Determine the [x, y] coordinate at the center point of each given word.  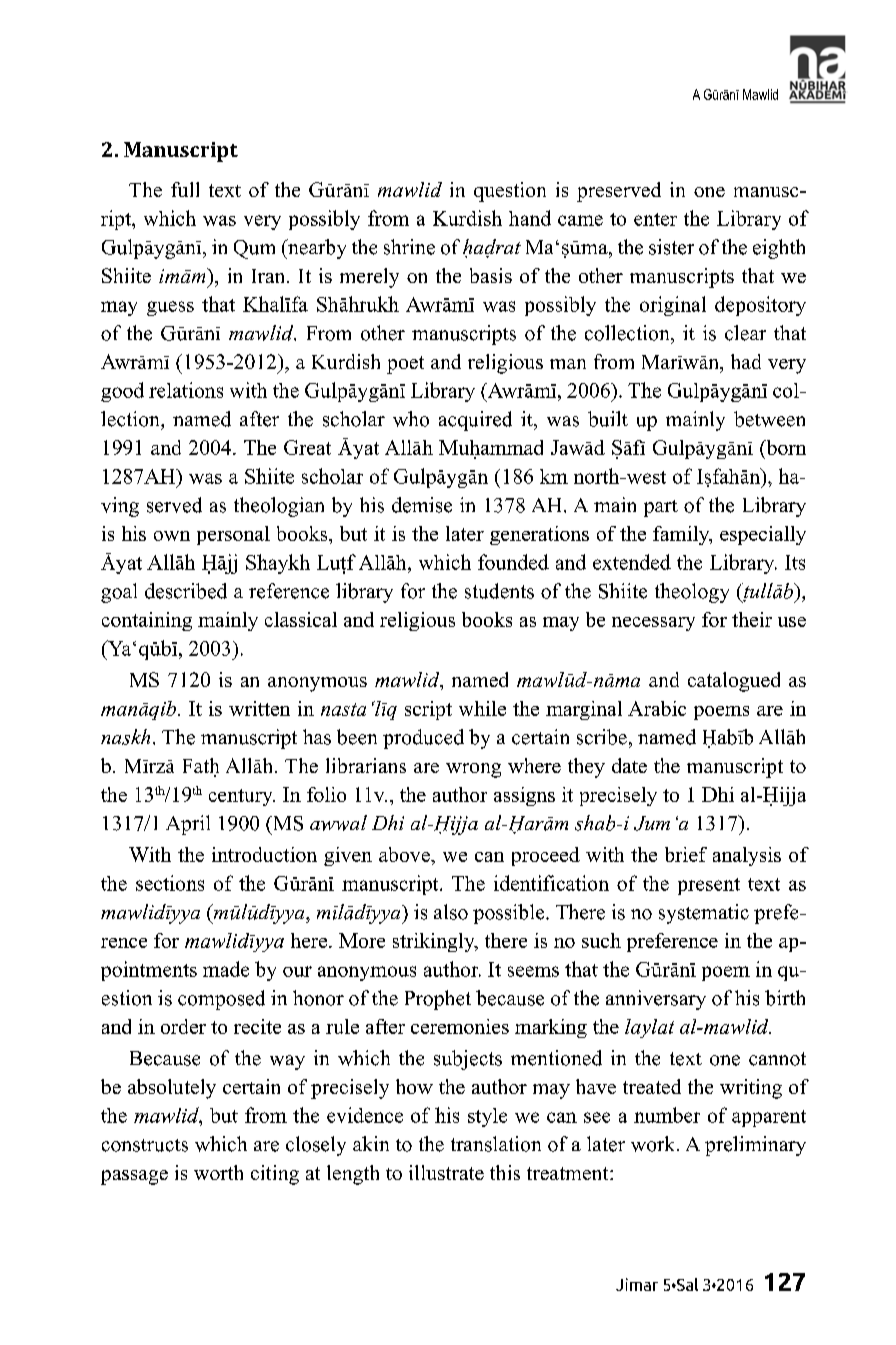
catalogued [734, 682]
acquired [475, 421]
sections [170, 883]
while [482, 708]
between [769, 419]
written [259, 708]
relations [186, 390]
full [185, 189]
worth [218, 1172]
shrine [409, 247]
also [451, 912]
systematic [704, 914]
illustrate [446, 1172]
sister [671, 247]
